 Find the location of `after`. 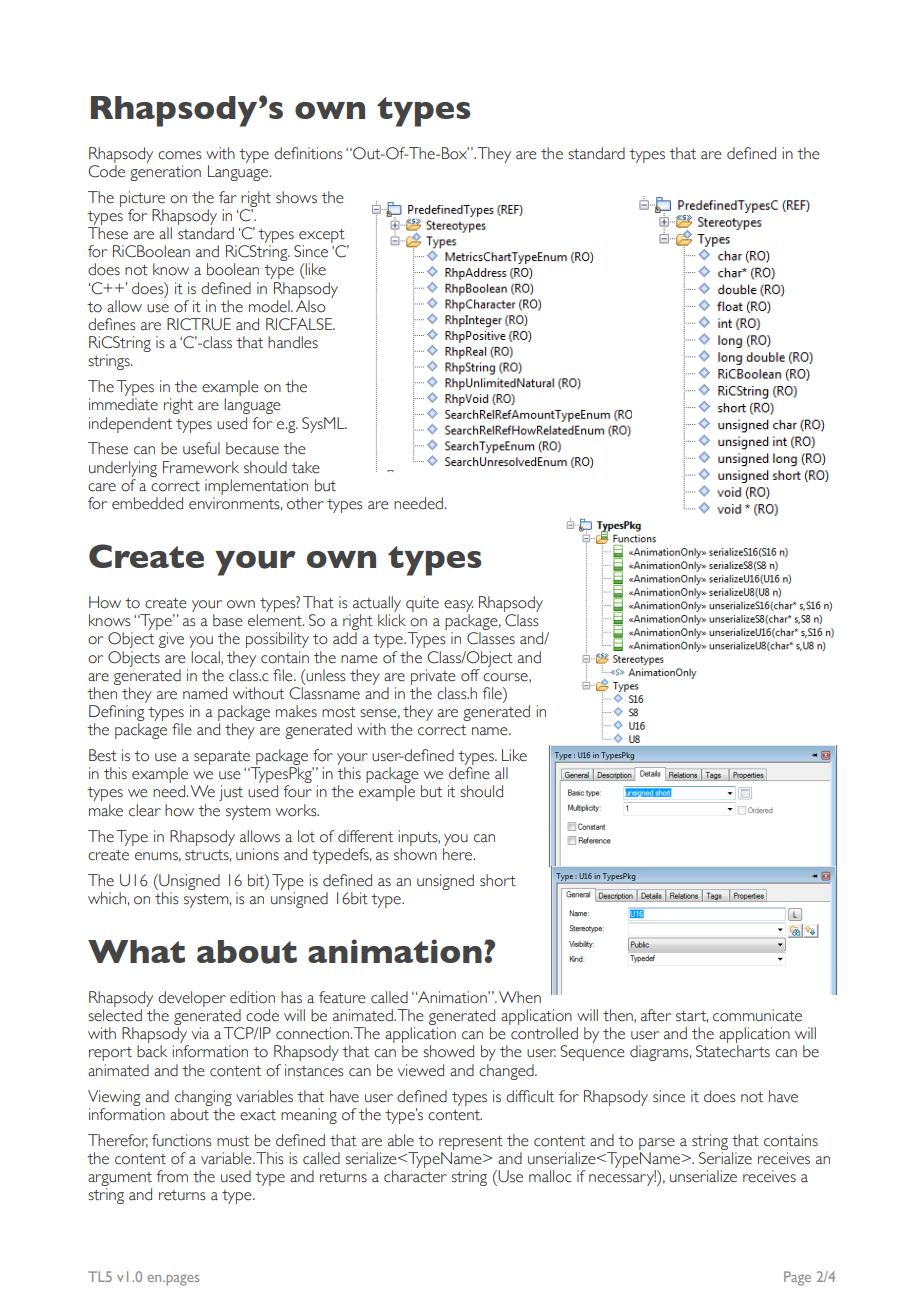

after is located at coordinates (656, 1015).
